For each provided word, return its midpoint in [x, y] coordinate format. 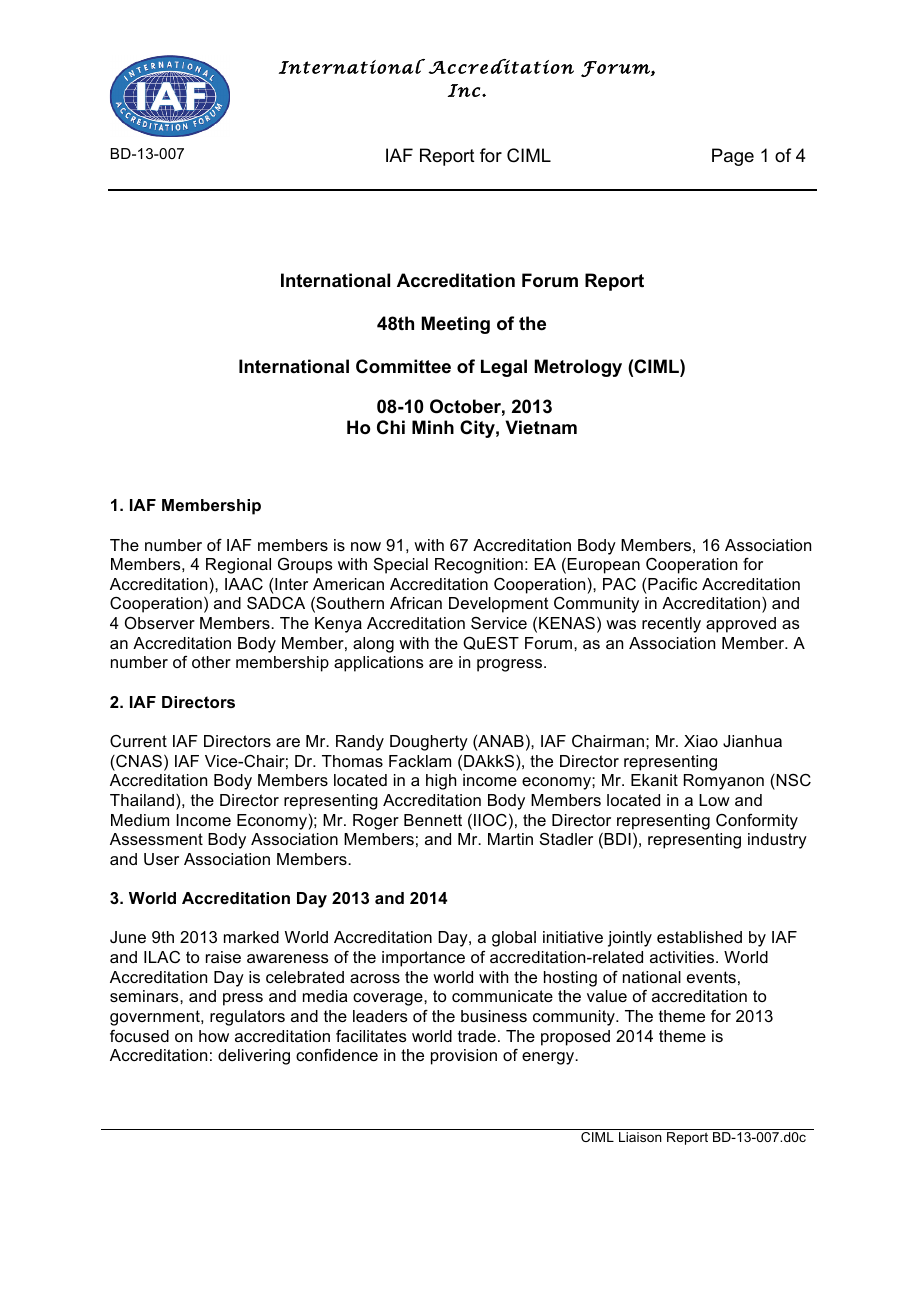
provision [464, 1057]
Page [733, 157]
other [211, 662]
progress [511, 665]
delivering [254, 1057]
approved [741, 625]
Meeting [456, 325]
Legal [504, 368]
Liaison [640, 1137]
